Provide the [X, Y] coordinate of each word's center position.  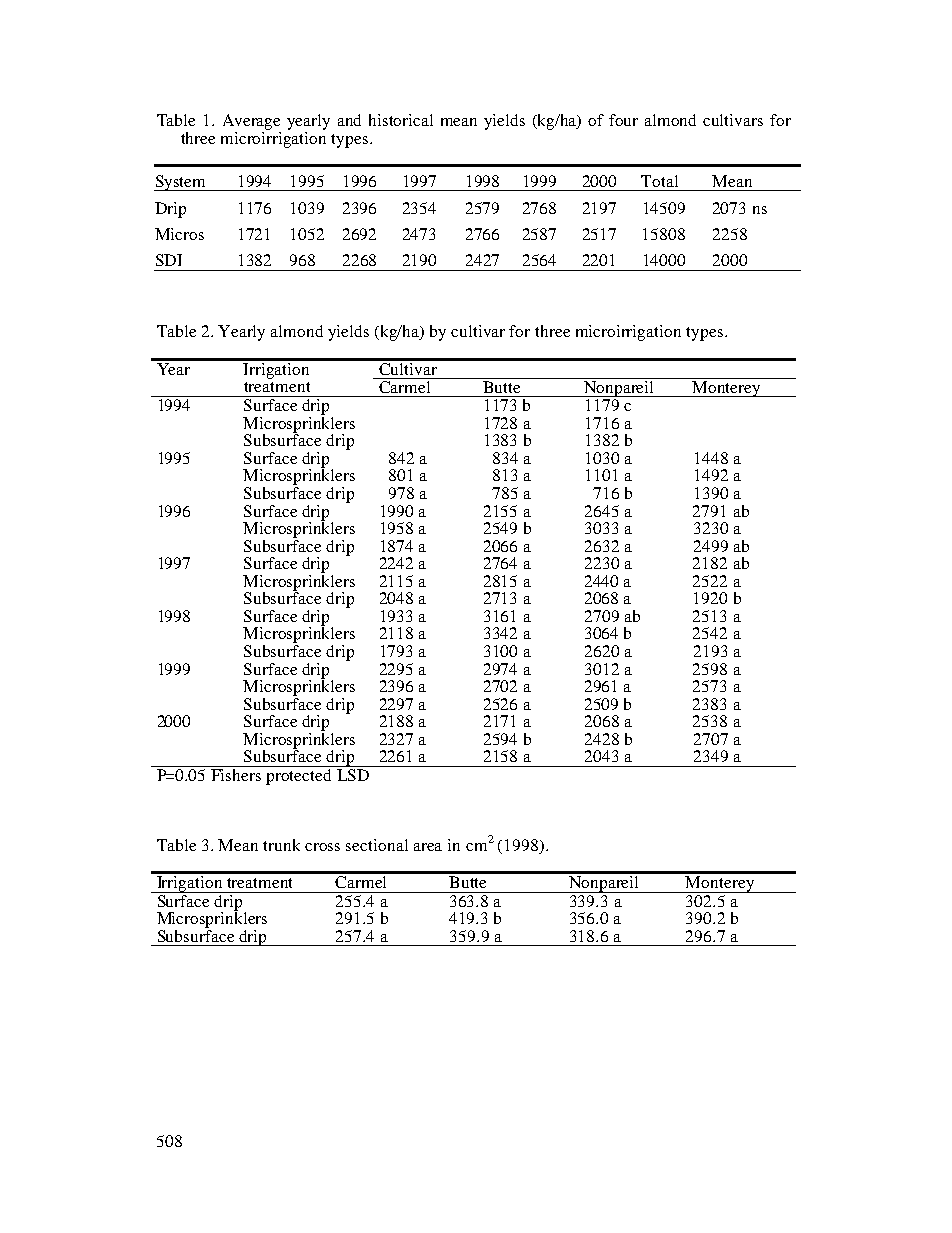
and [349, 120]
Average [251, 122]
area [428, 847]
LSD [353, 773]
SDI [169, 260]
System [181, 183]
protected [300, 775]
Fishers [236, 773]
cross [322, 847]
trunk [281, 845]
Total [659, 181]
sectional [377, 845]
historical [401, 120]
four [623, 120]
